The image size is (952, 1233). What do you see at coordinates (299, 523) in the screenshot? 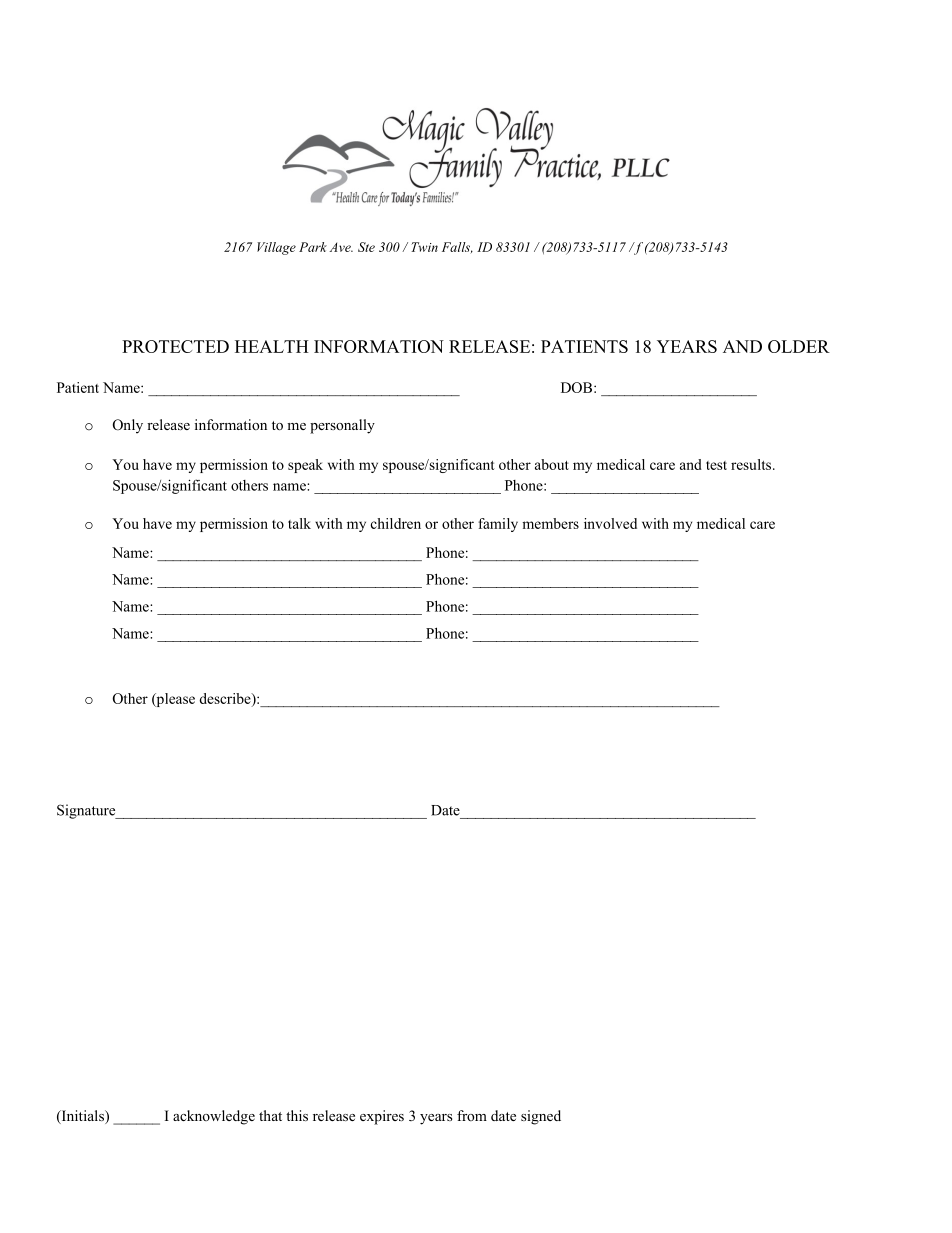
I see `talk` at bounding box center [299, 523].
